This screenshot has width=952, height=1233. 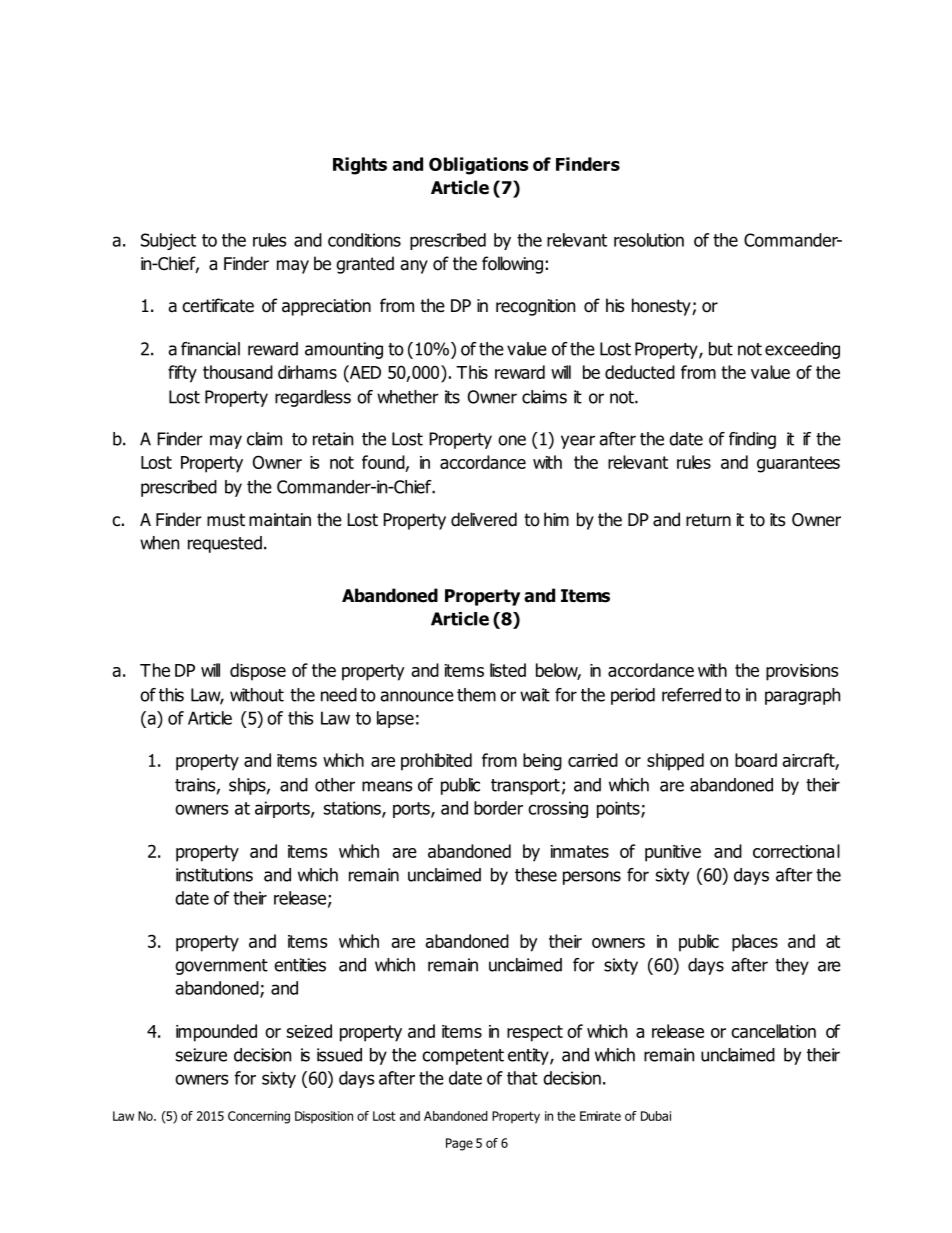 I want to click on listed, so click(x=508, y=670).
